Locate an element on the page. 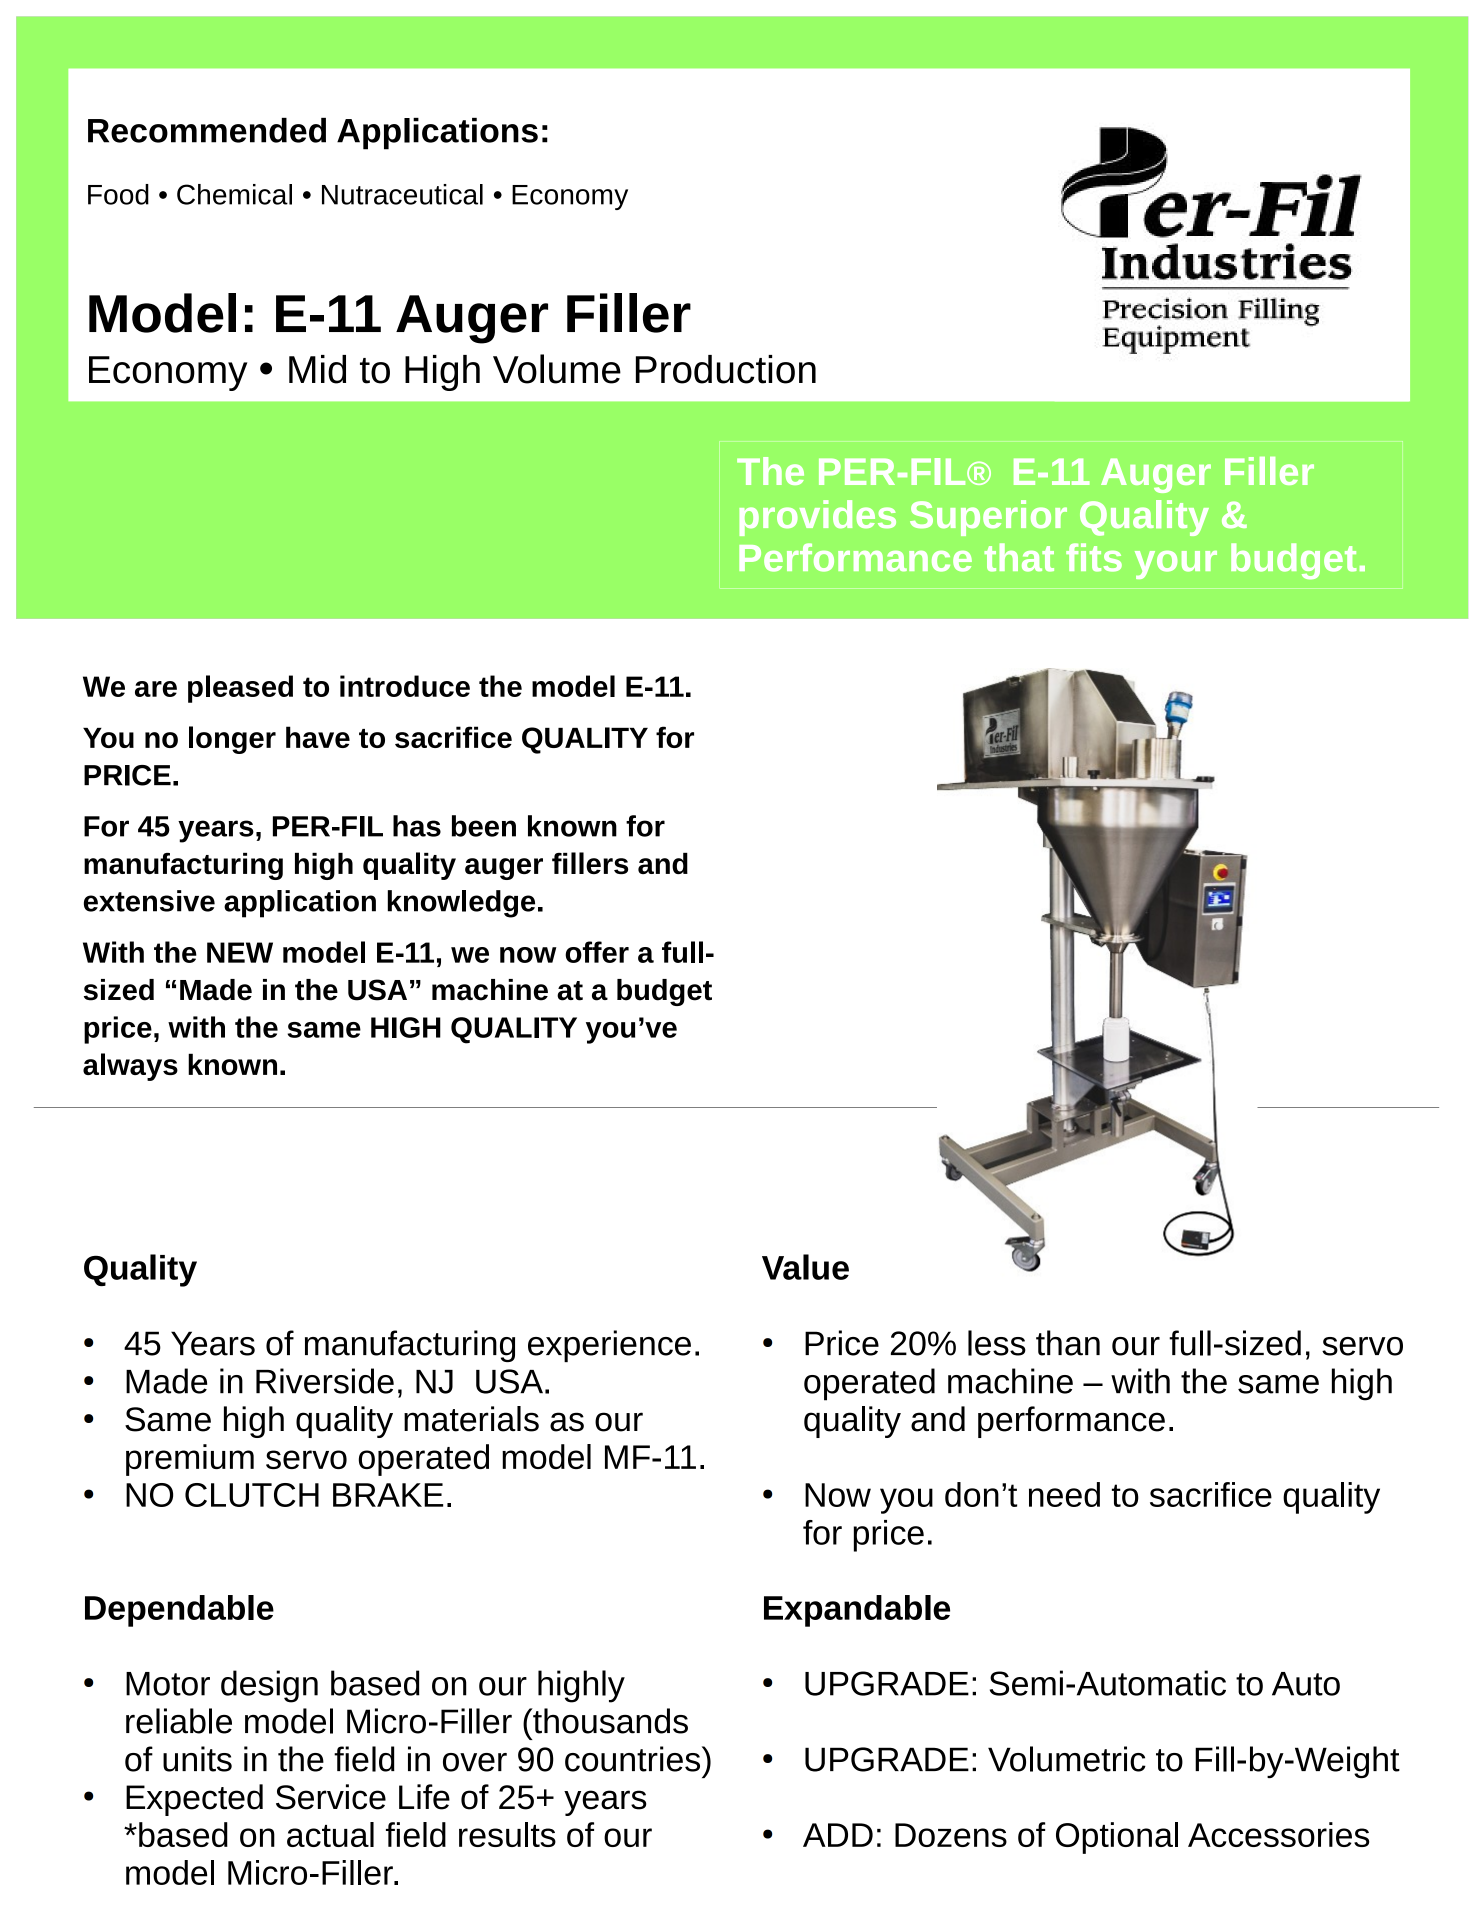 Image resolution: width=1484 pixels, height=1920 pixels. Superior is located at coordinates (988, 518).
